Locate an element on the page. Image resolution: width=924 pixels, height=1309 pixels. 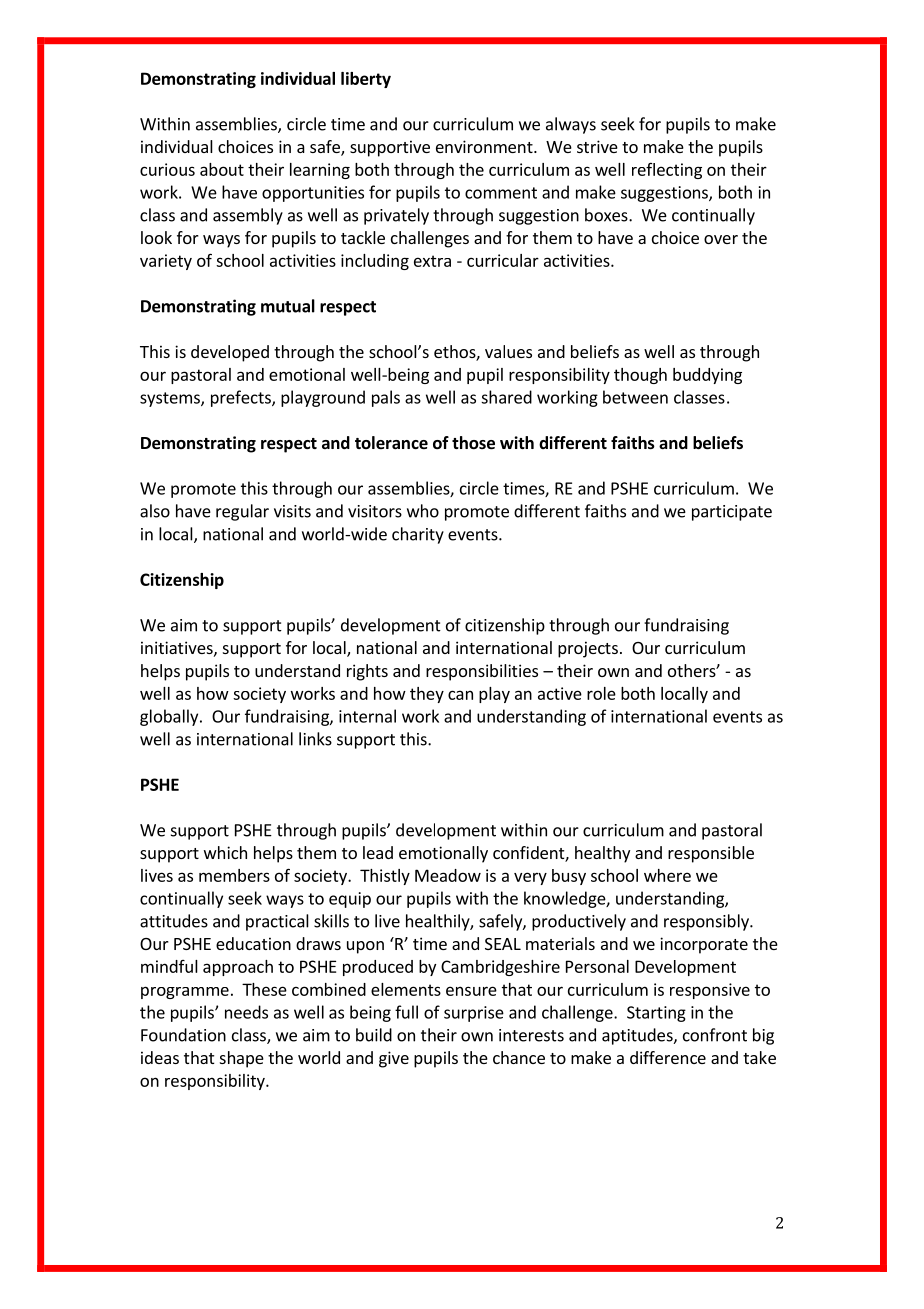
participate is located at coordinates (732, 513).
